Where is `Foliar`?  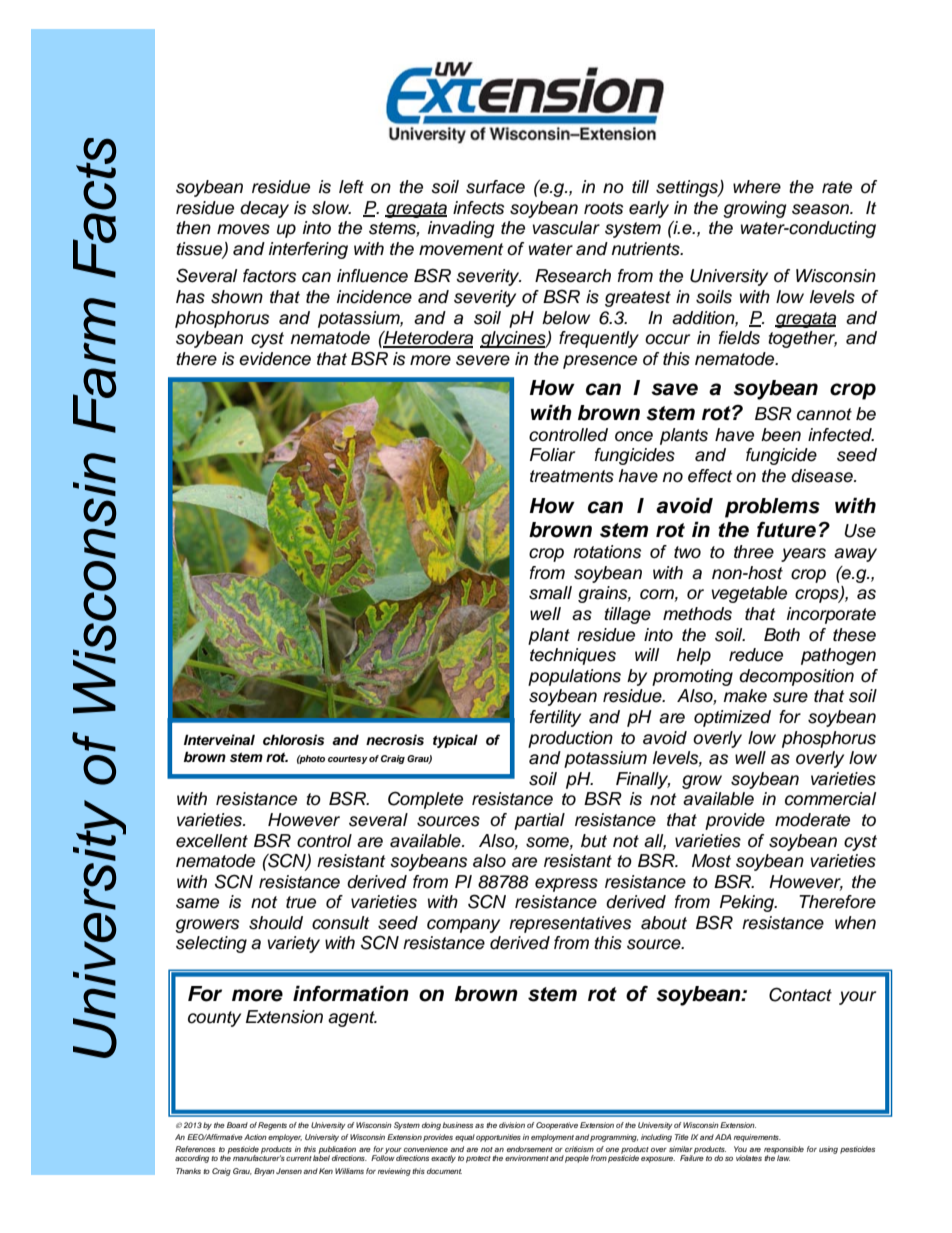 Foliar is located at coordinates (552, 455).
